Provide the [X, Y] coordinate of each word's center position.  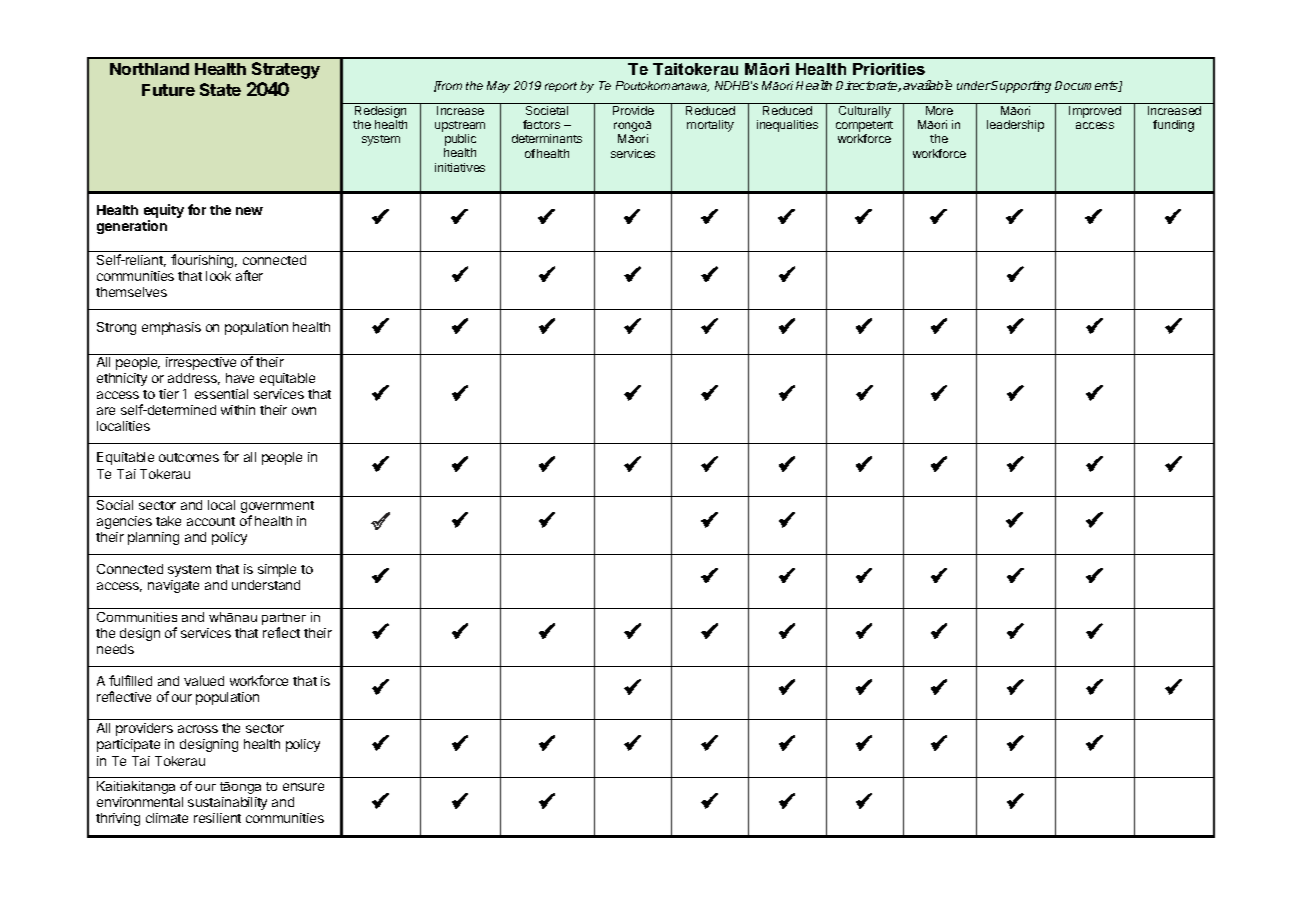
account [211, 521]
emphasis [171, 328]
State [220, 89]
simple [277, 570]
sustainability [227, 803]
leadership [1015, 126]
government [277, 508]
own [304, 411]
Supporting [1021, 87]
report [561, 87]
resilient [217, 818]
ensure [303, 787]
